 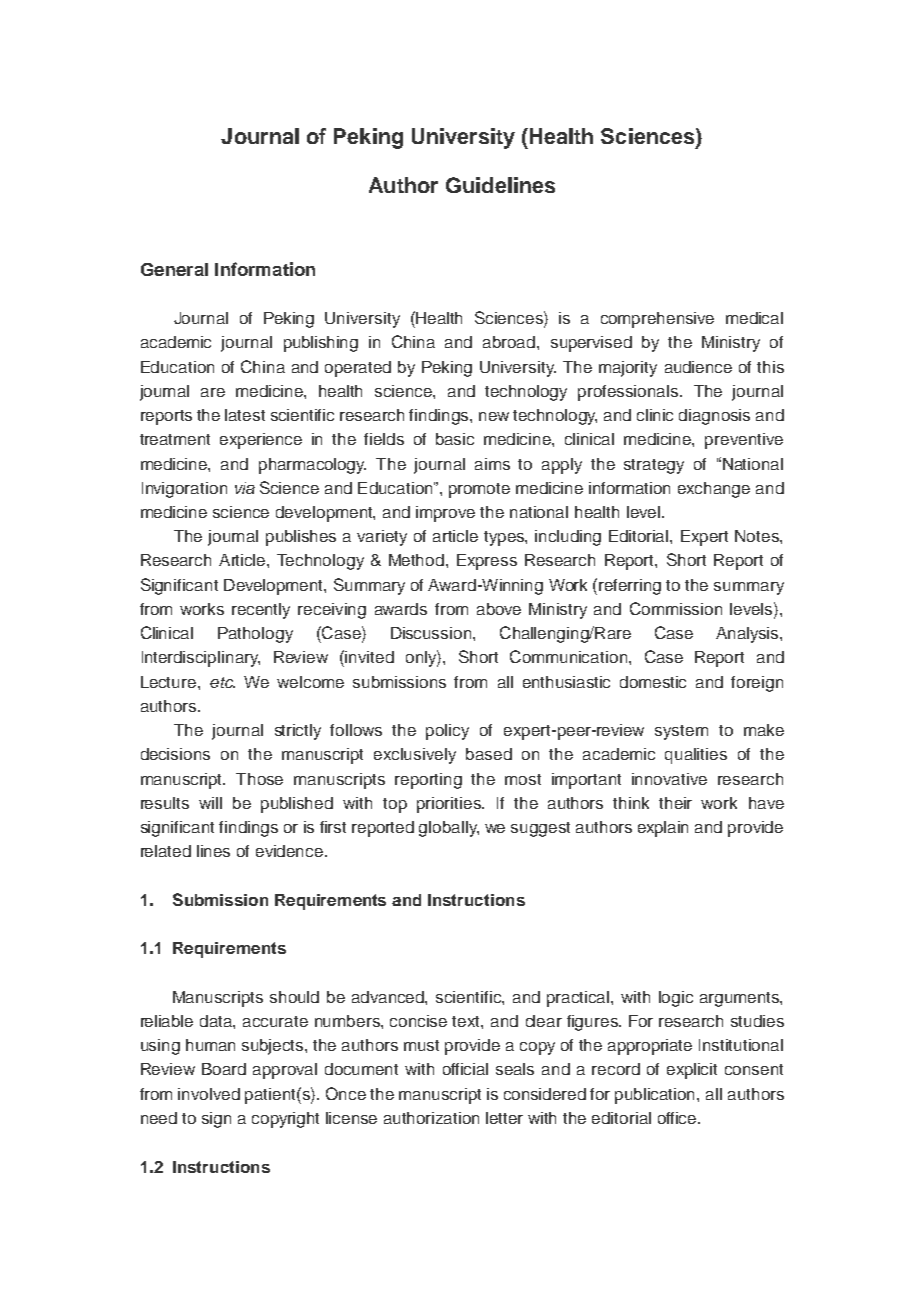 What do you see at coordinates (174, 269) in the screenshot?
I see `General` at bounding box center [174, 269].
